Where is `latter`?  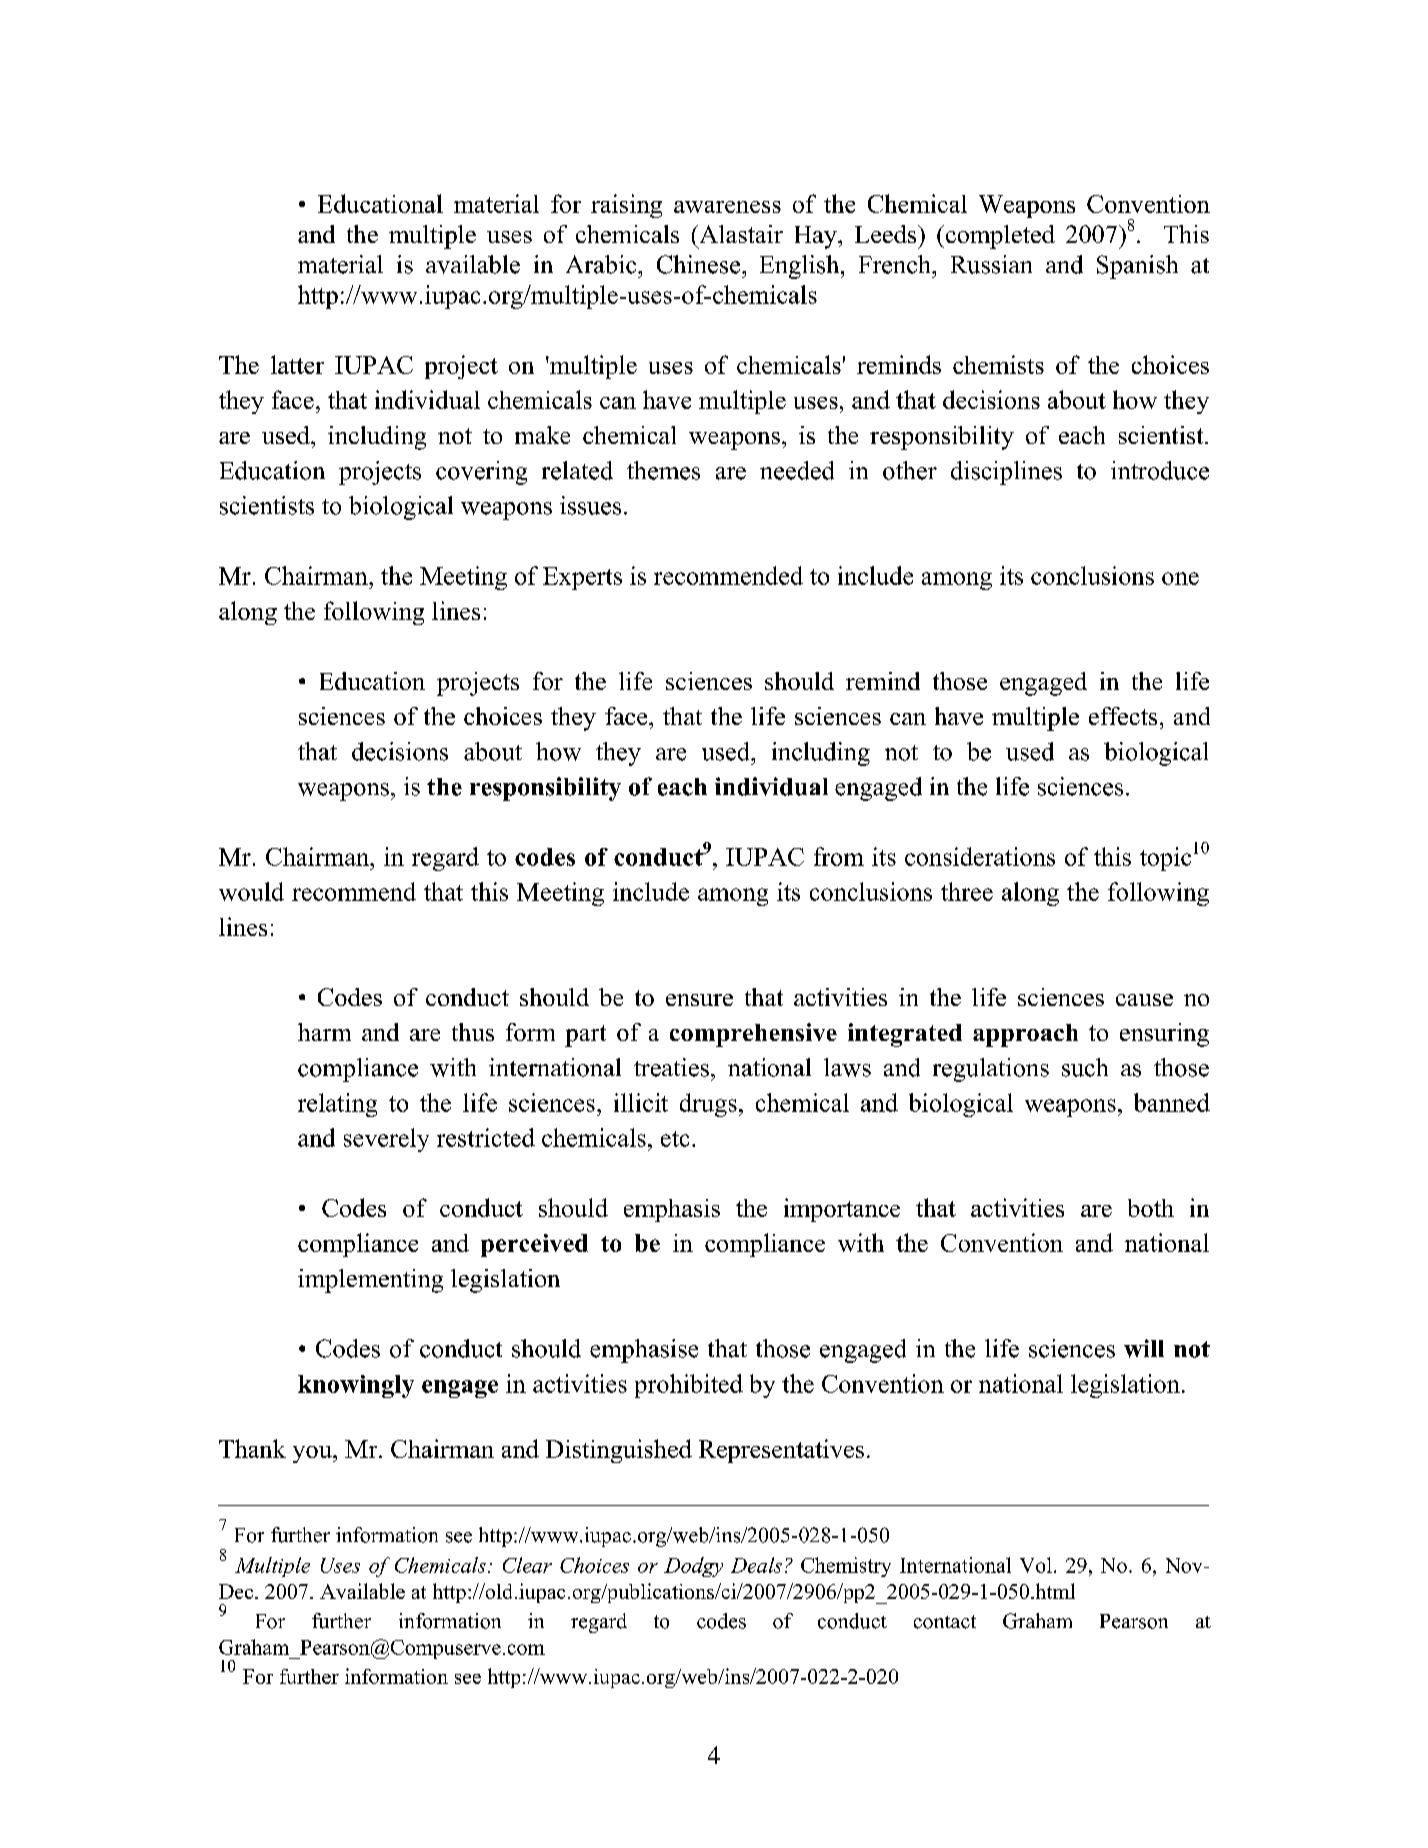 latter is located at coordinates (297, 364).
